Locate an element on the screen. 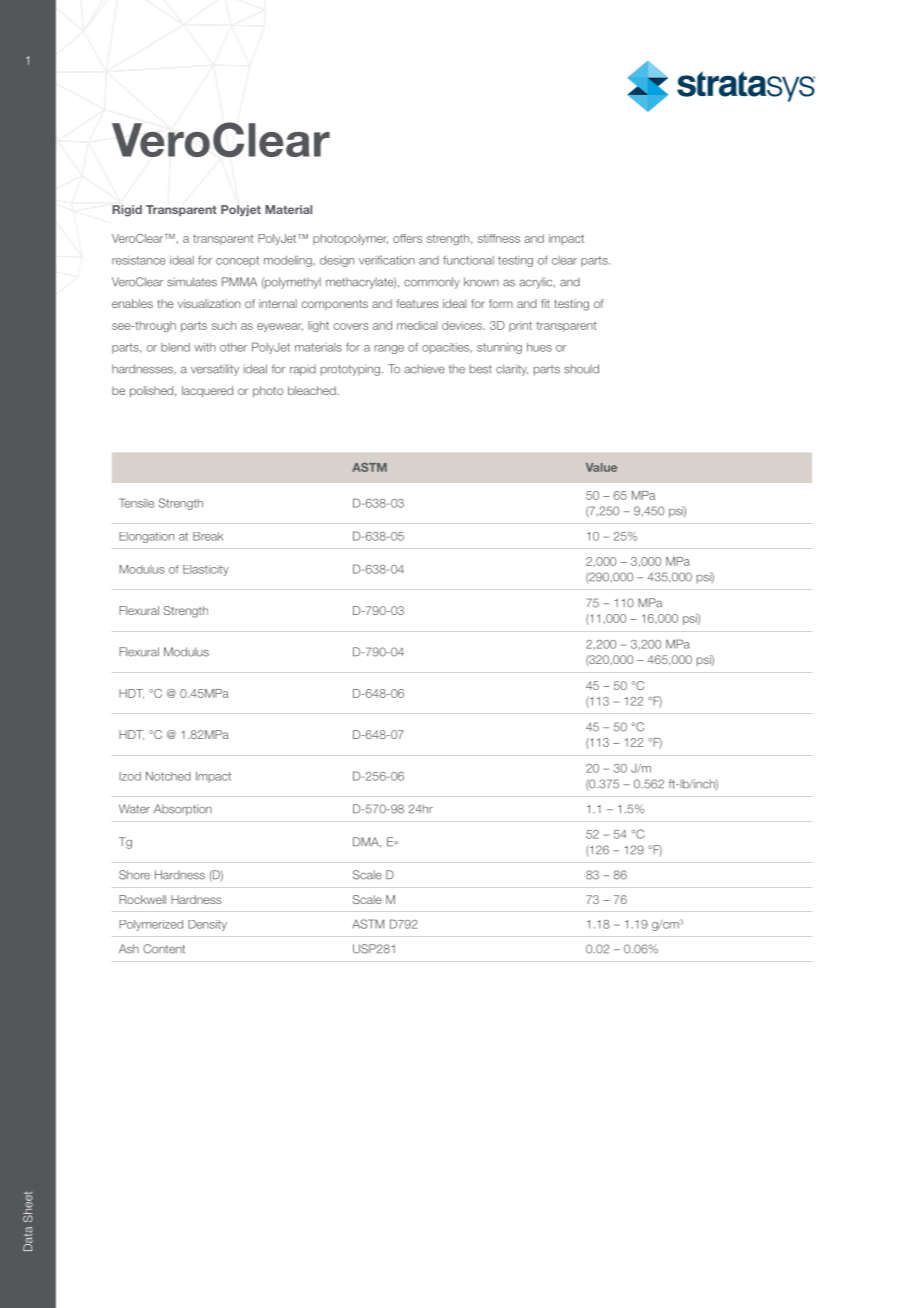 This screenshot has height=1308, width=924. Break is located at coordinates (208, 536).
